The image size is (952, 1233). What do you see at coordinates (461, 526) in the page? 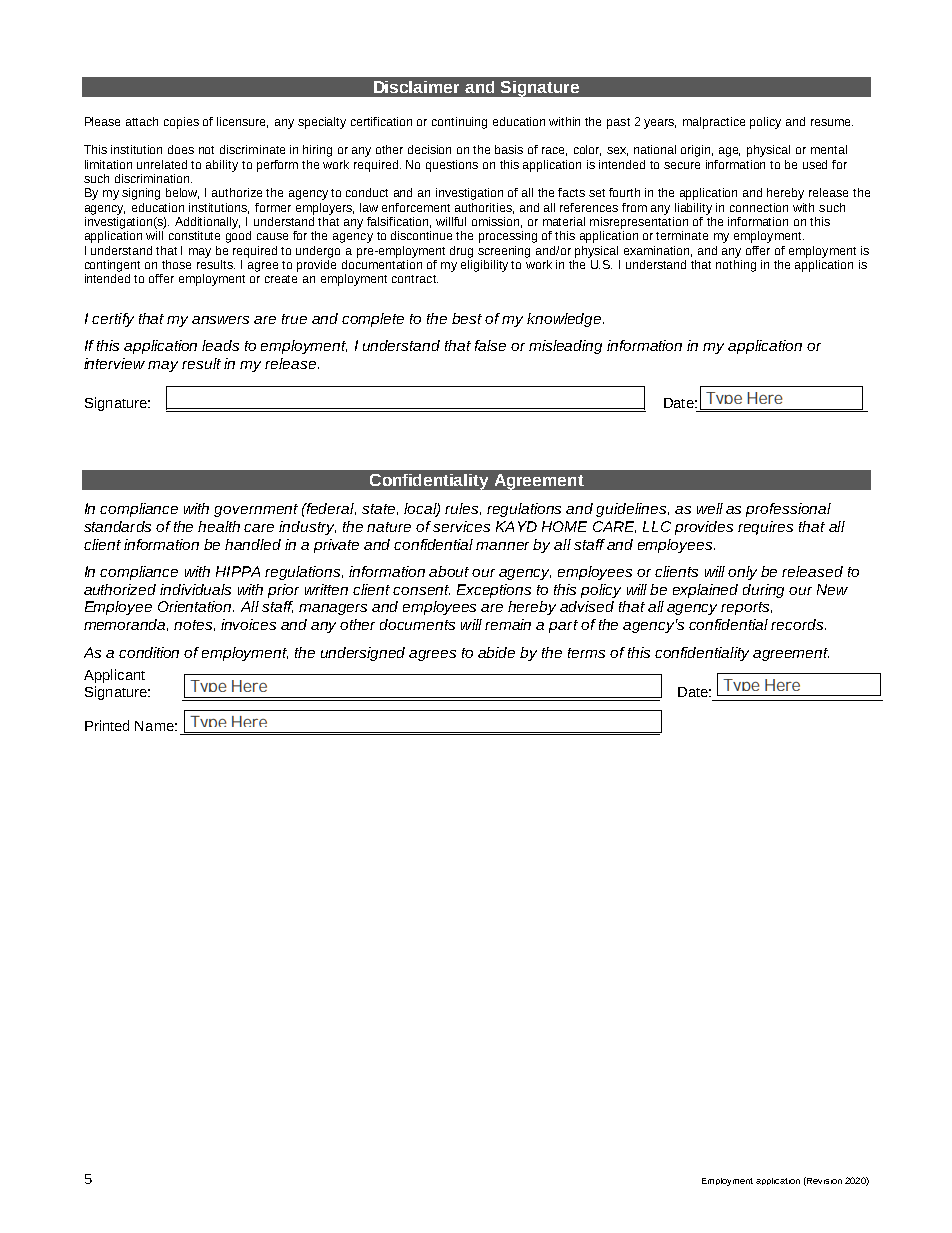
I see `services` at bounding box center [461, 526].
